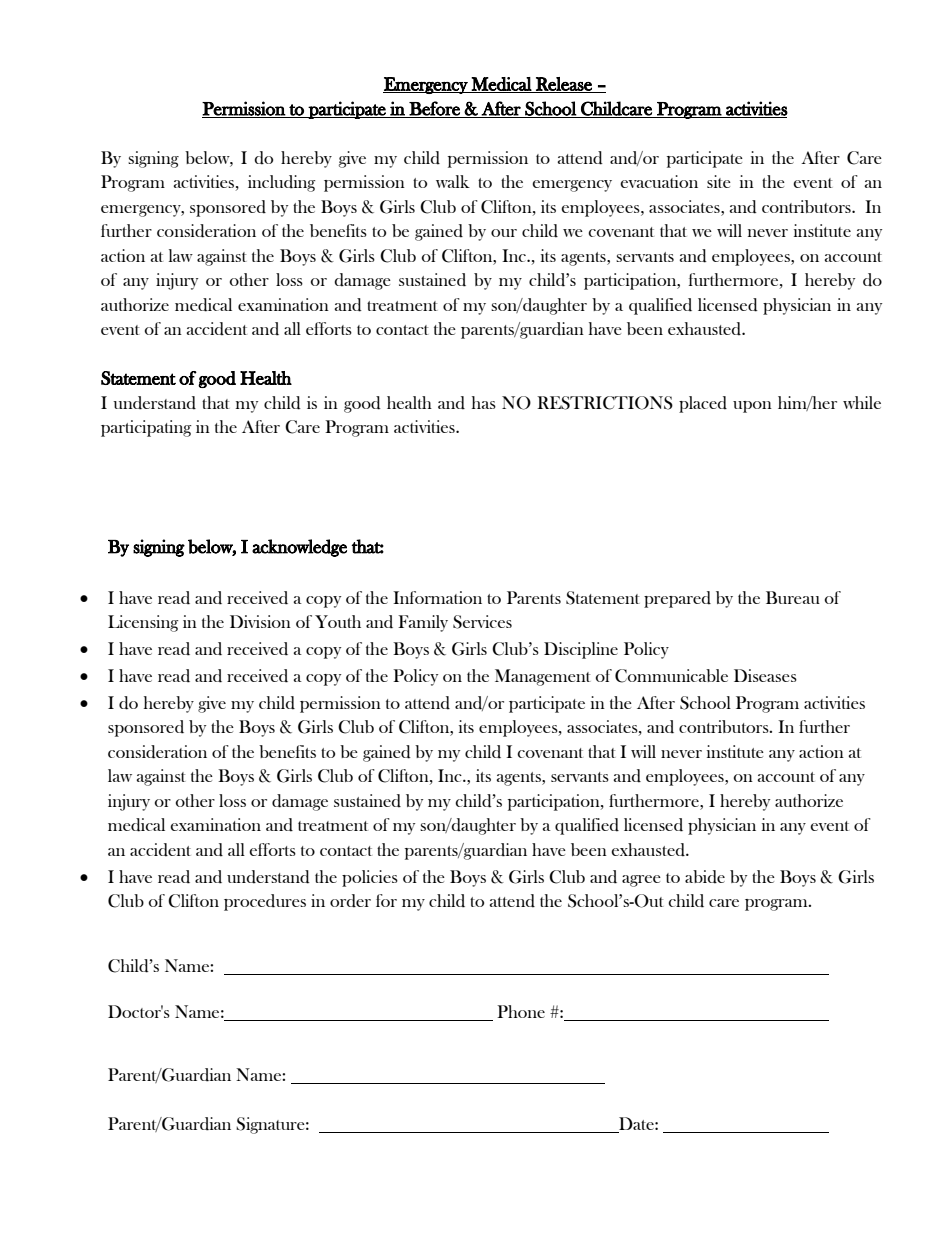 This page has width=952, height=1233. What do you see at coordinates (282, 183) in the page?
I see `including` at bounding box center [282, 183].
